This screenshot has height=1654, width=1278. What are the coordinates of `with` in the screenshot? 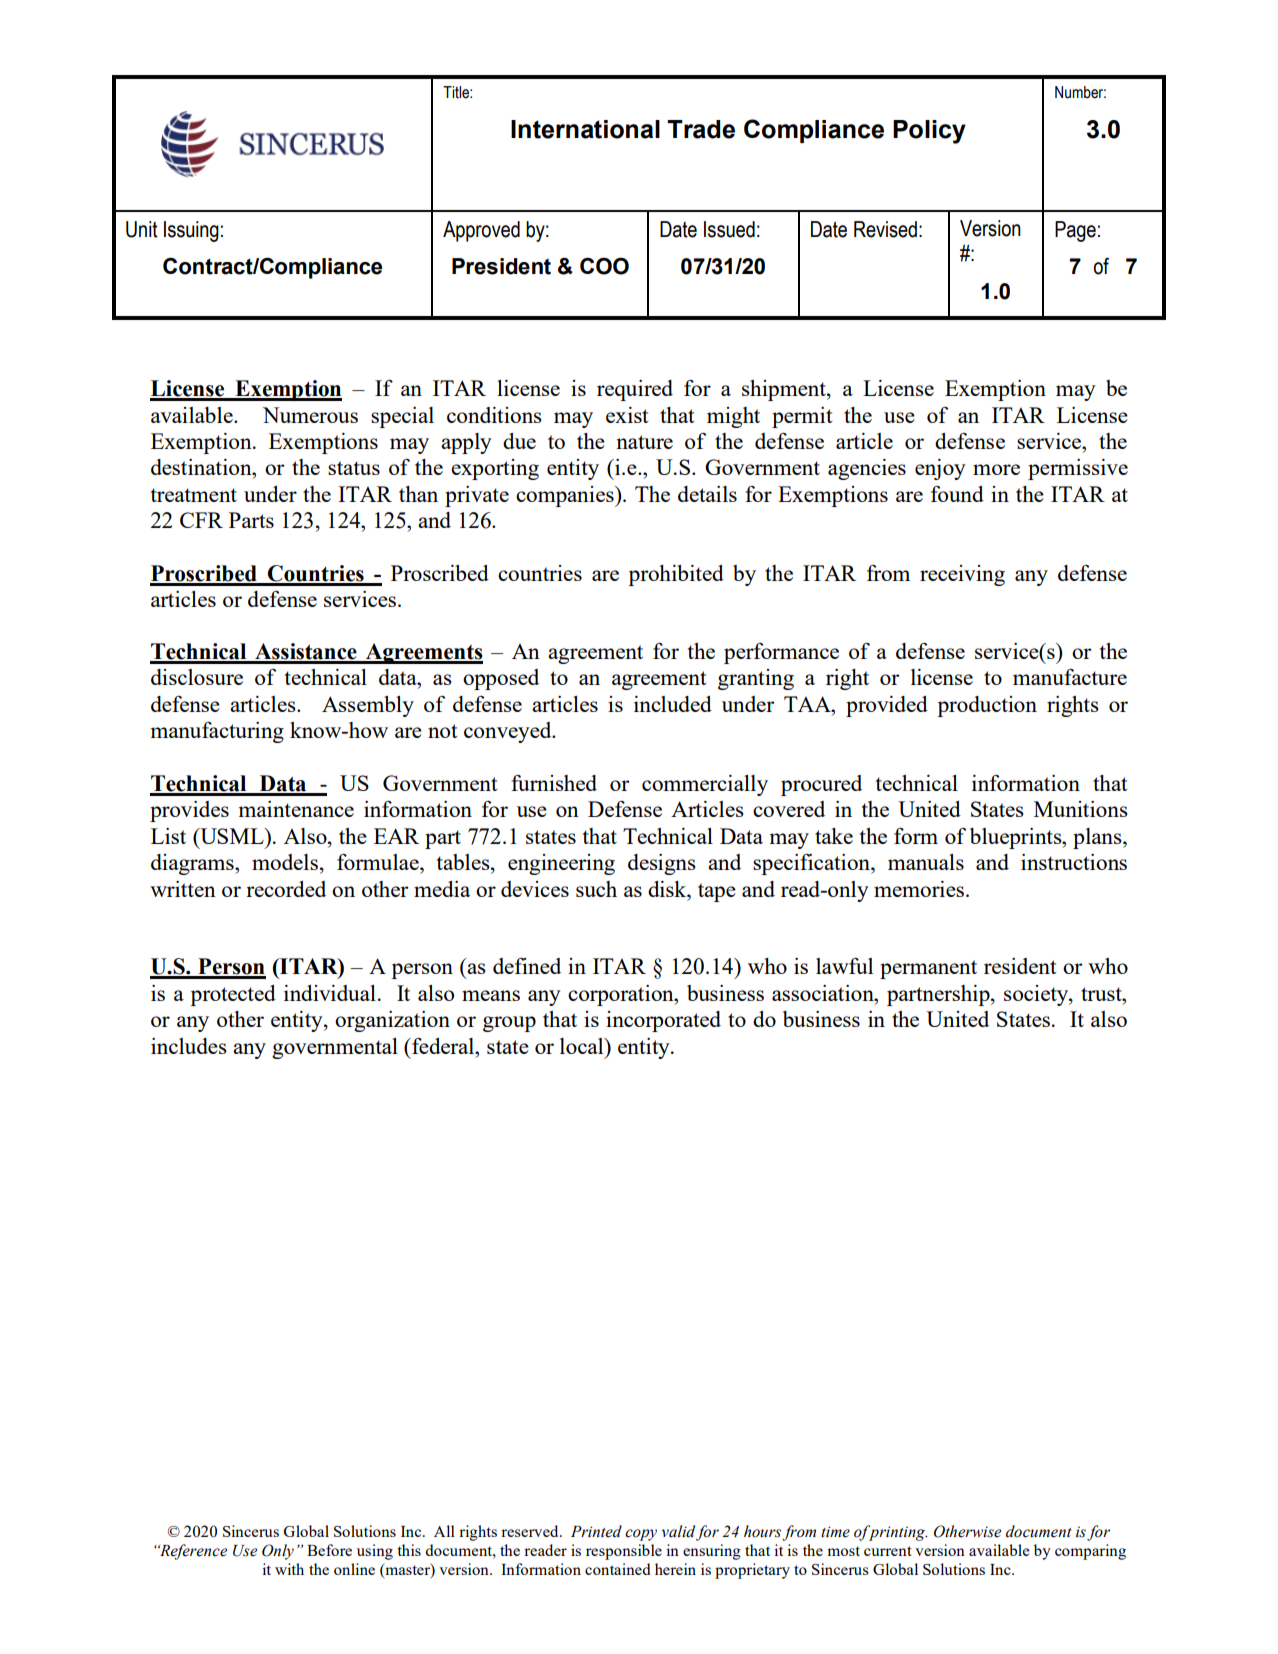 It's located at (289, 1569).
